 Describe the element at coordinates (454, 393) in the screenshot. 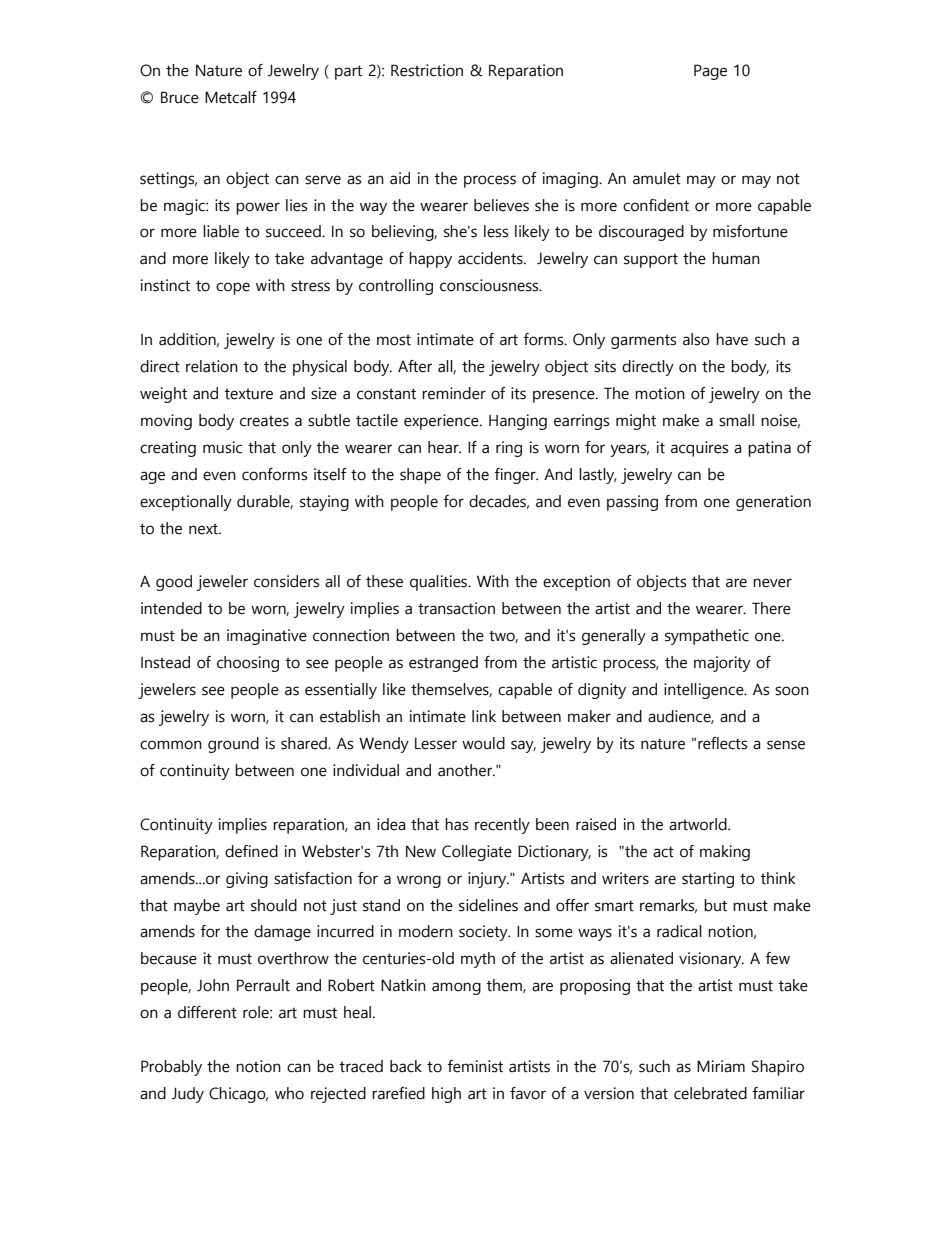

I see `reminder` at that location.
